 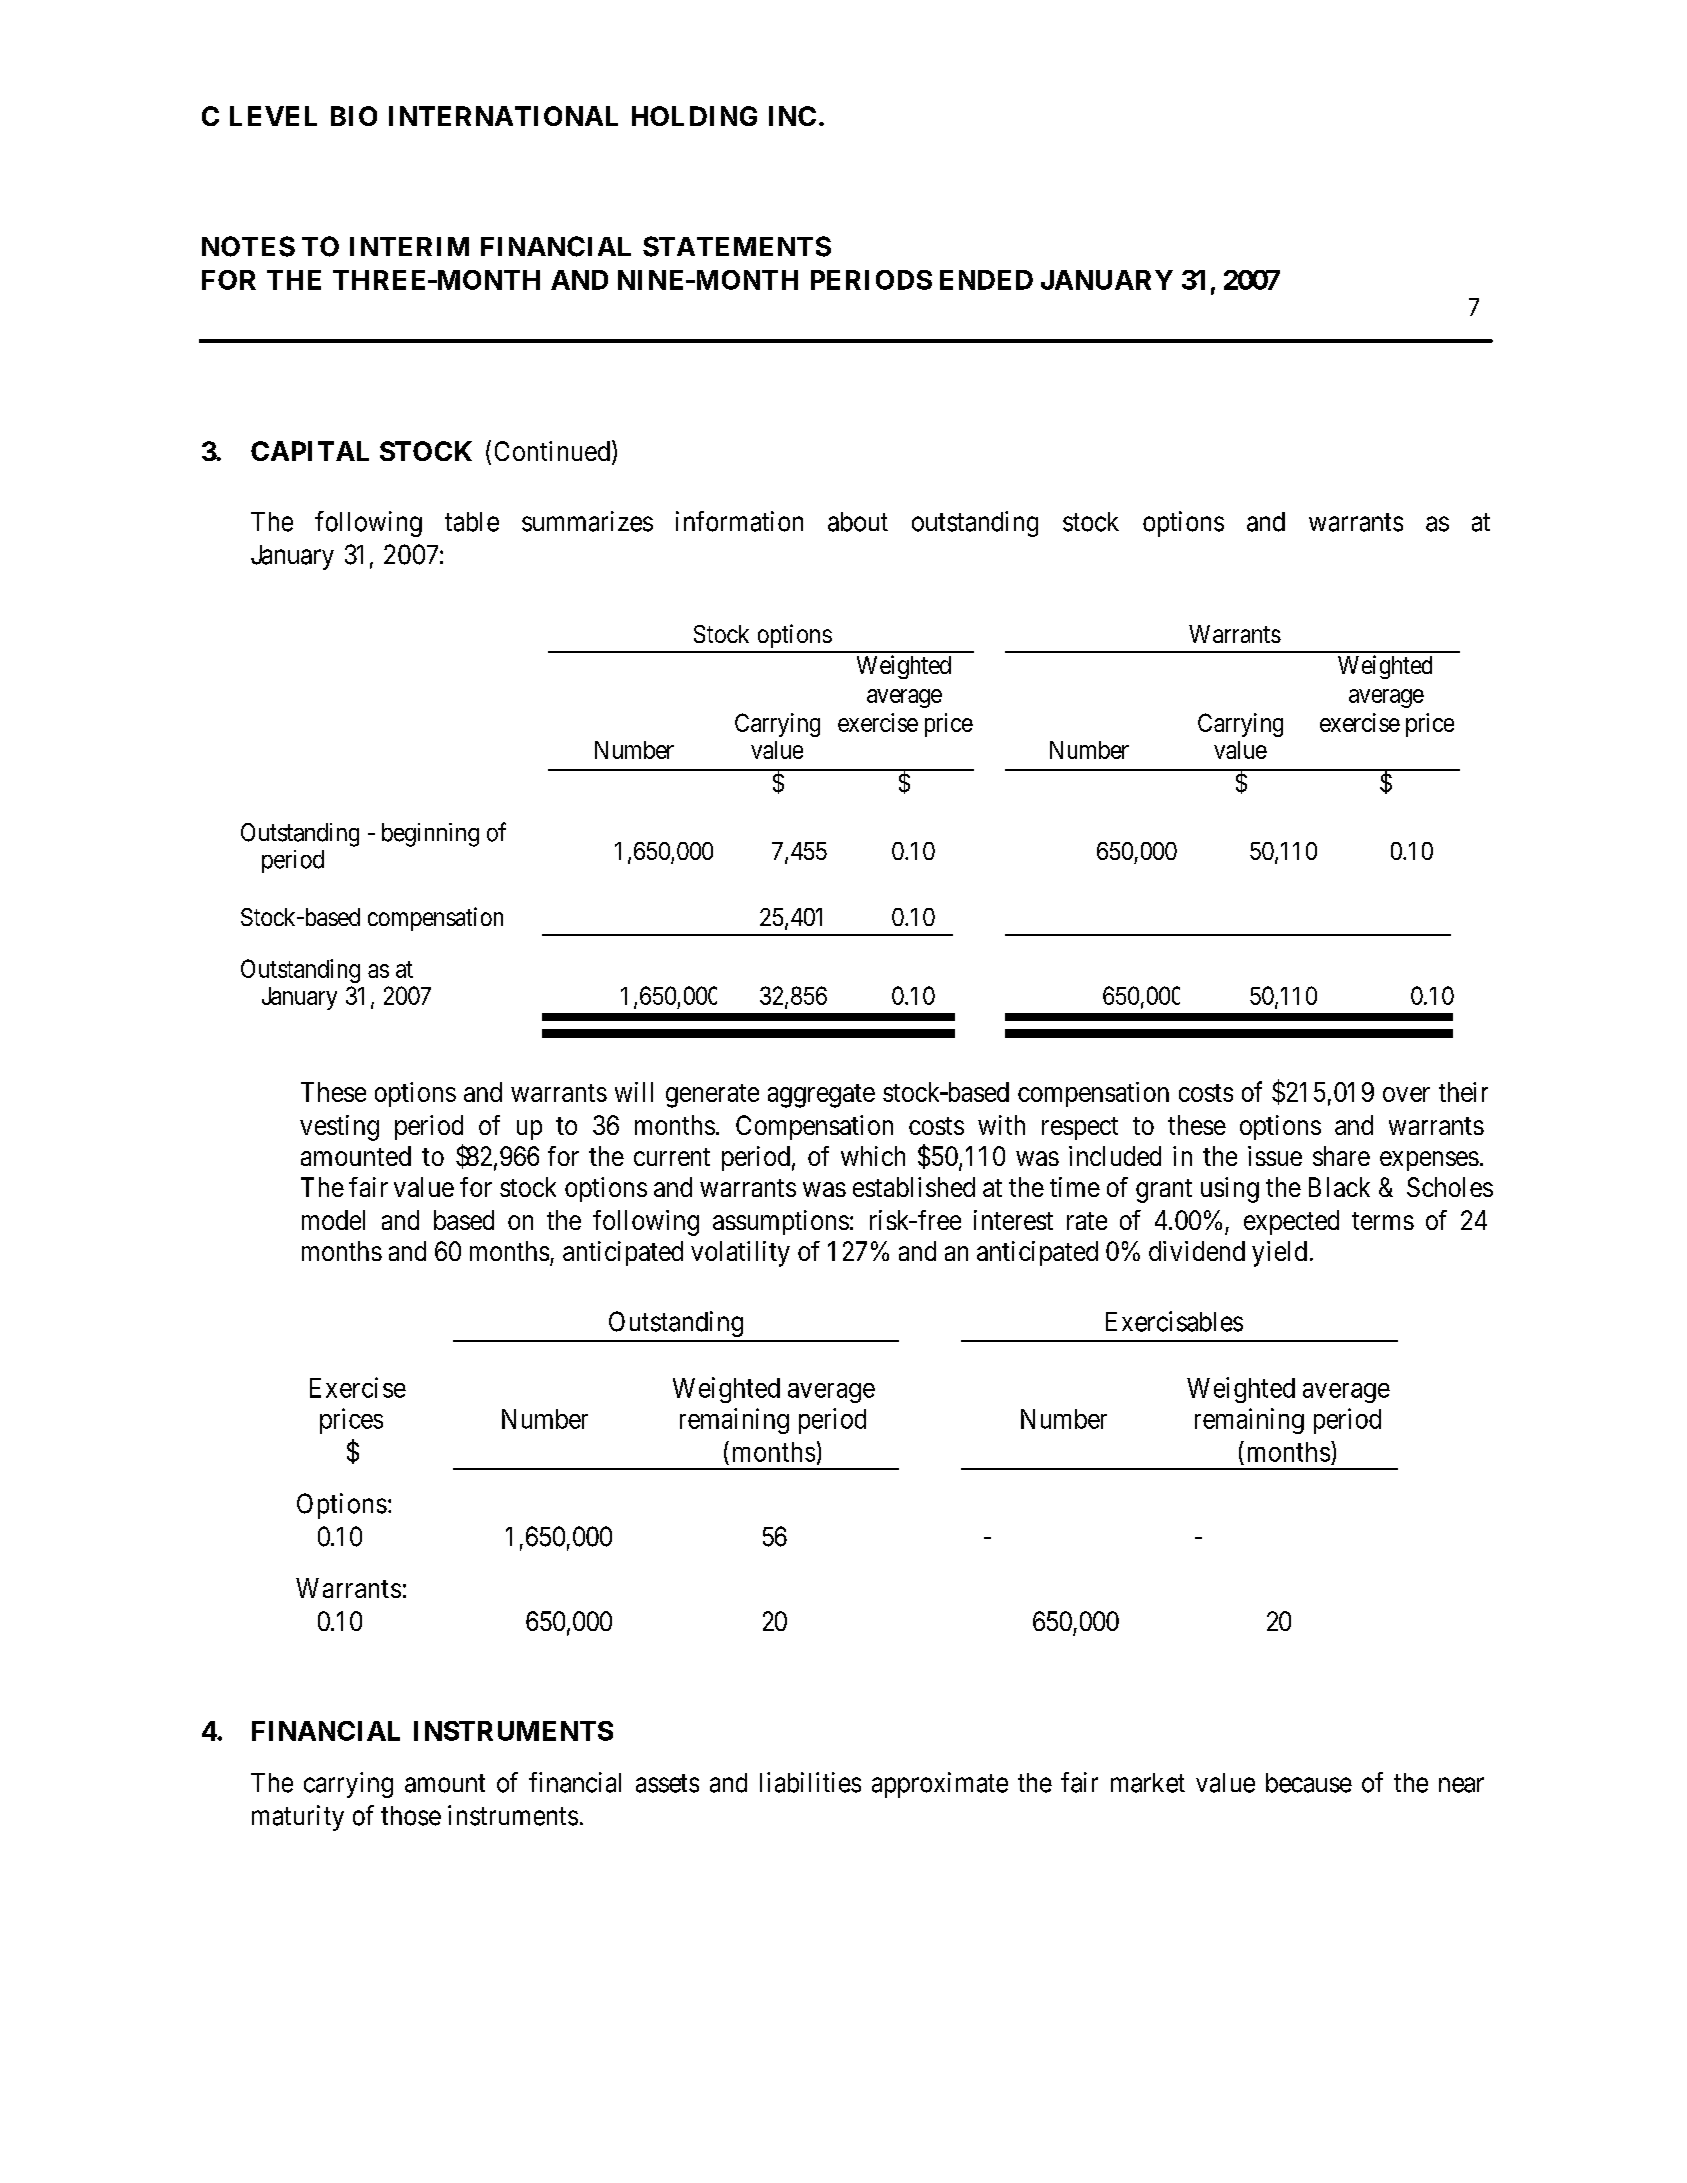 I want to click on ENDED, so click(x=986, y=280).
